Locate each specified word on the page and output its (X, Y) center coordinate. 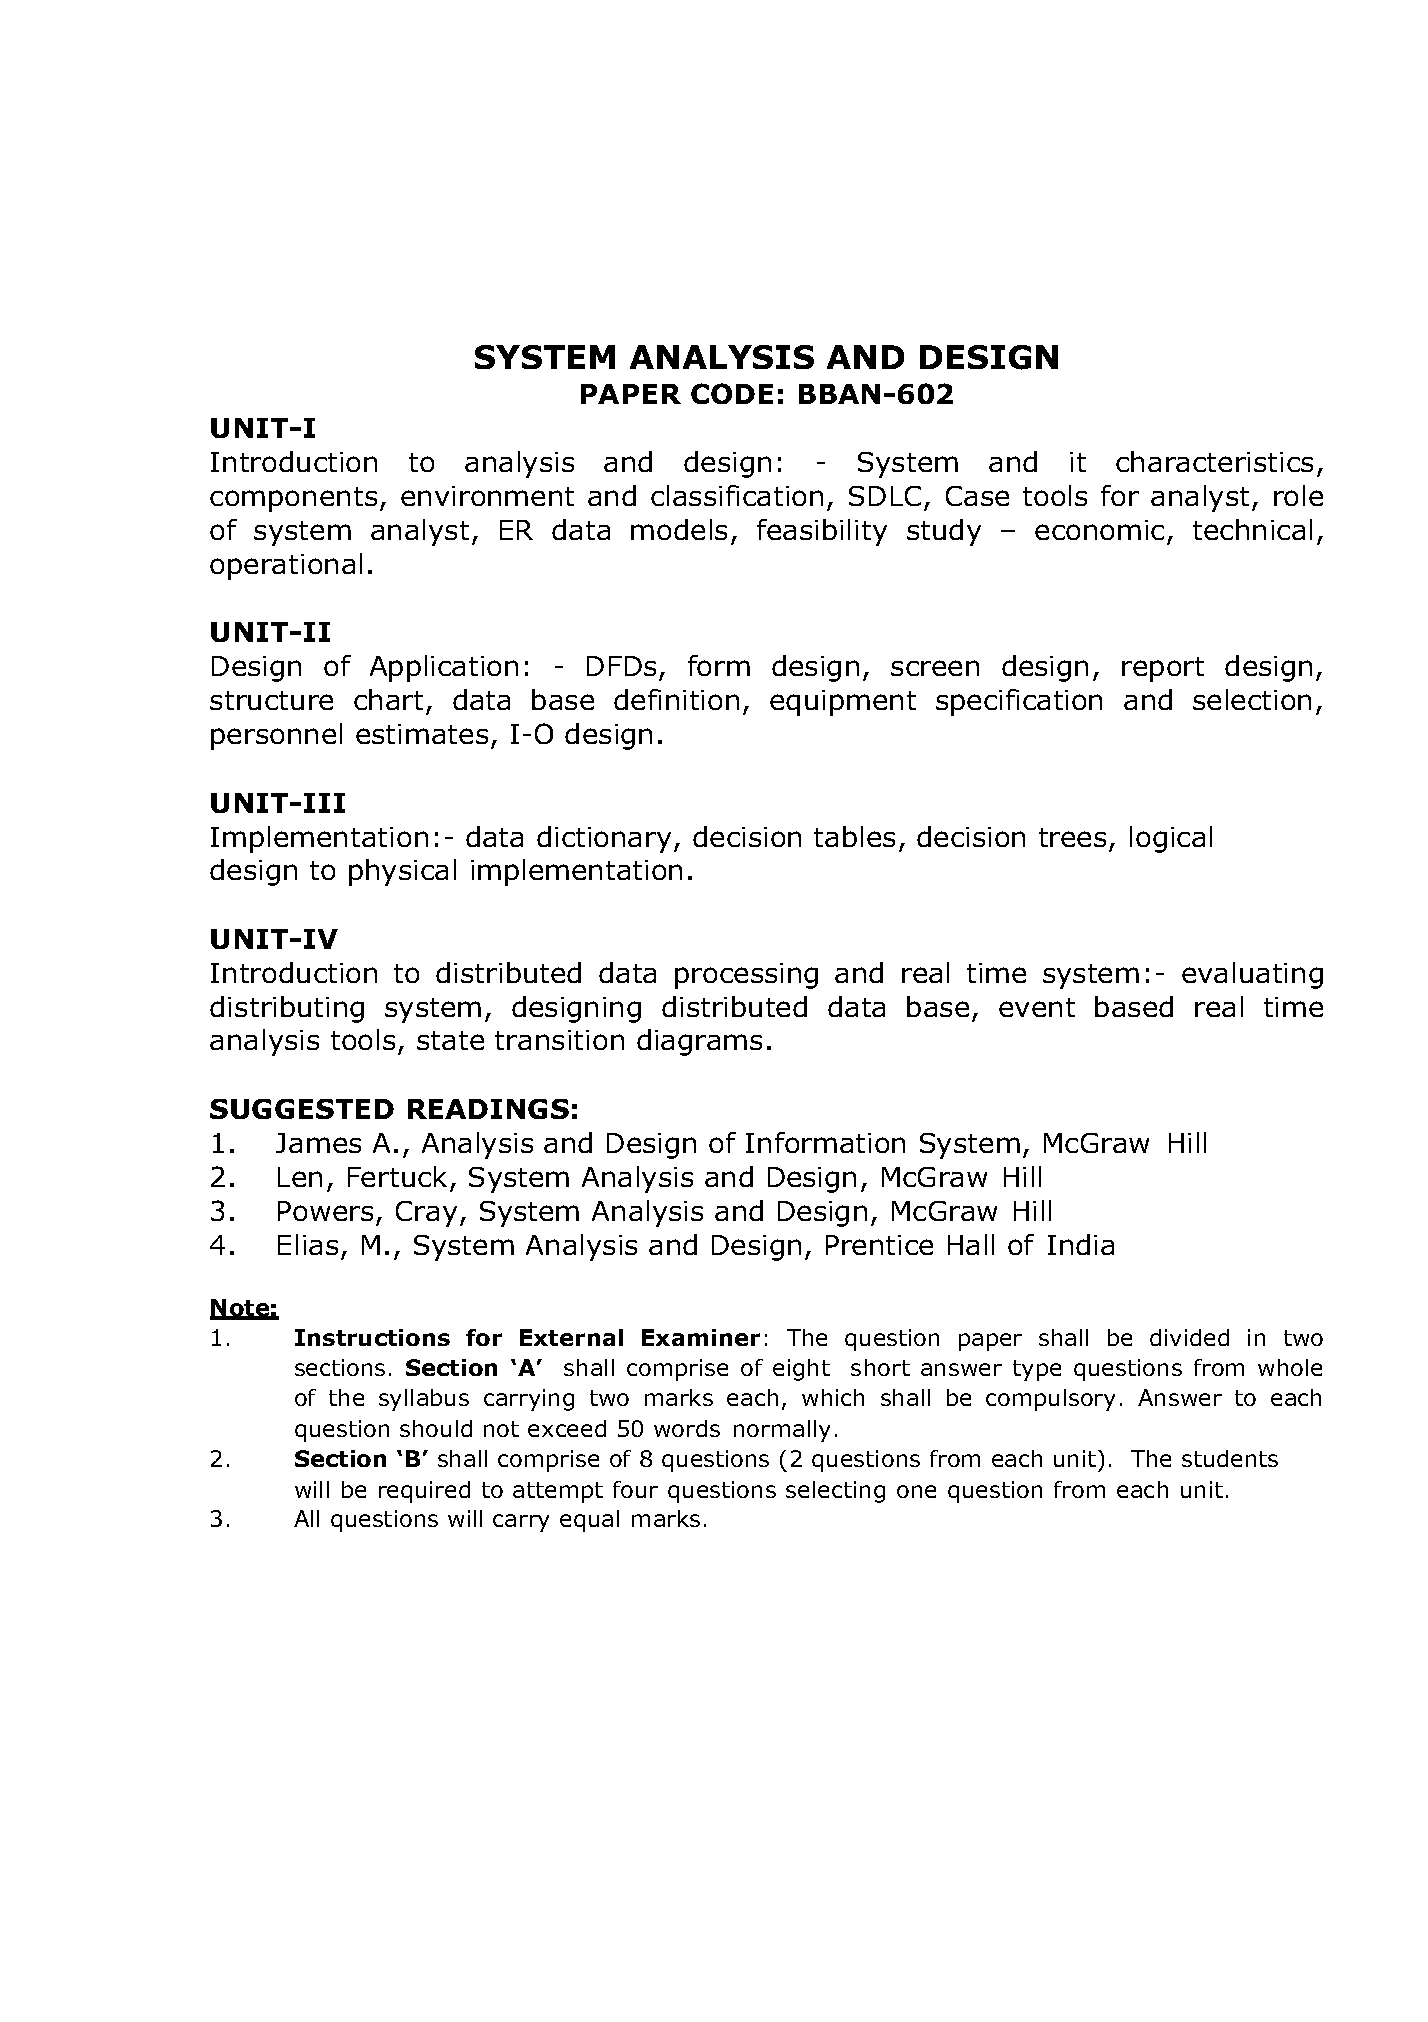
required (424, 1492)
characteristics (1214, 461)
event (1037, 1007)
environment (487, 496)
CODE (732, 393)
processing (746, 976)
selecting (835, 1492)
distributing (287, 1009)
